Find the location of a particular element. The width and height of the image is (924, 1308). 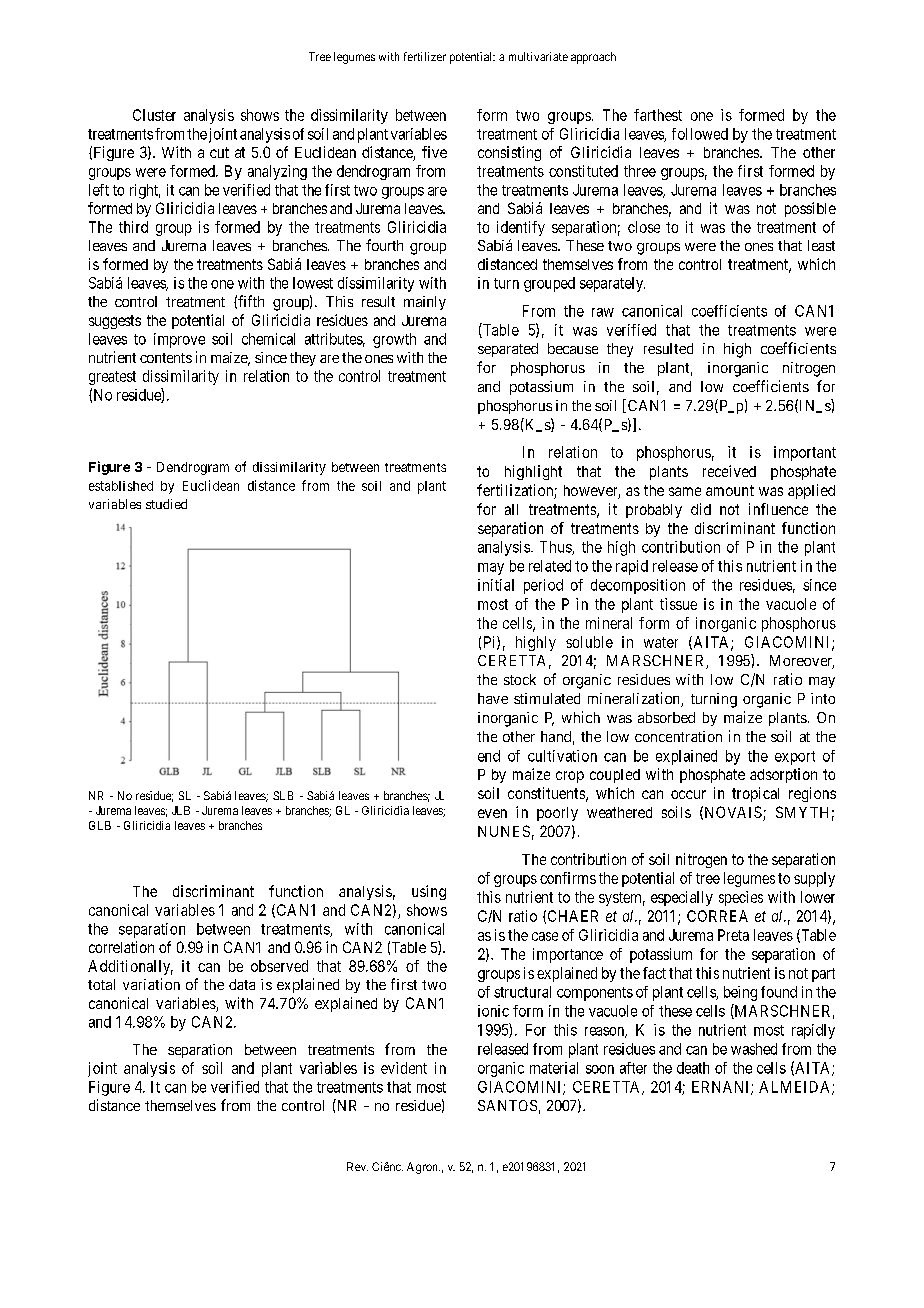

even is located at coordinates (492, 813).
